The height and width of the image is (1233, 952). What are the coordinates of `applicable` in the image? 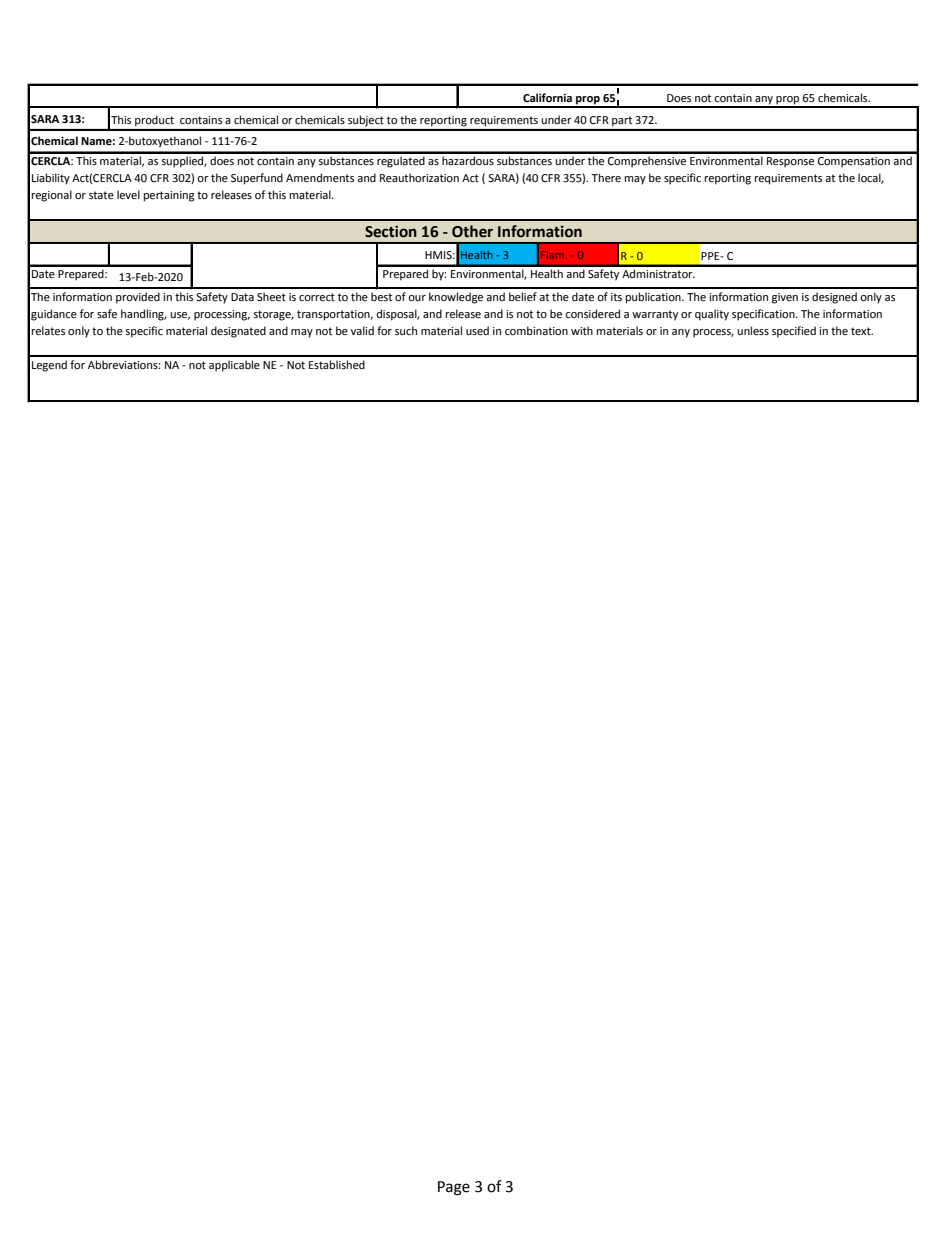 It's located at (234, 366).
